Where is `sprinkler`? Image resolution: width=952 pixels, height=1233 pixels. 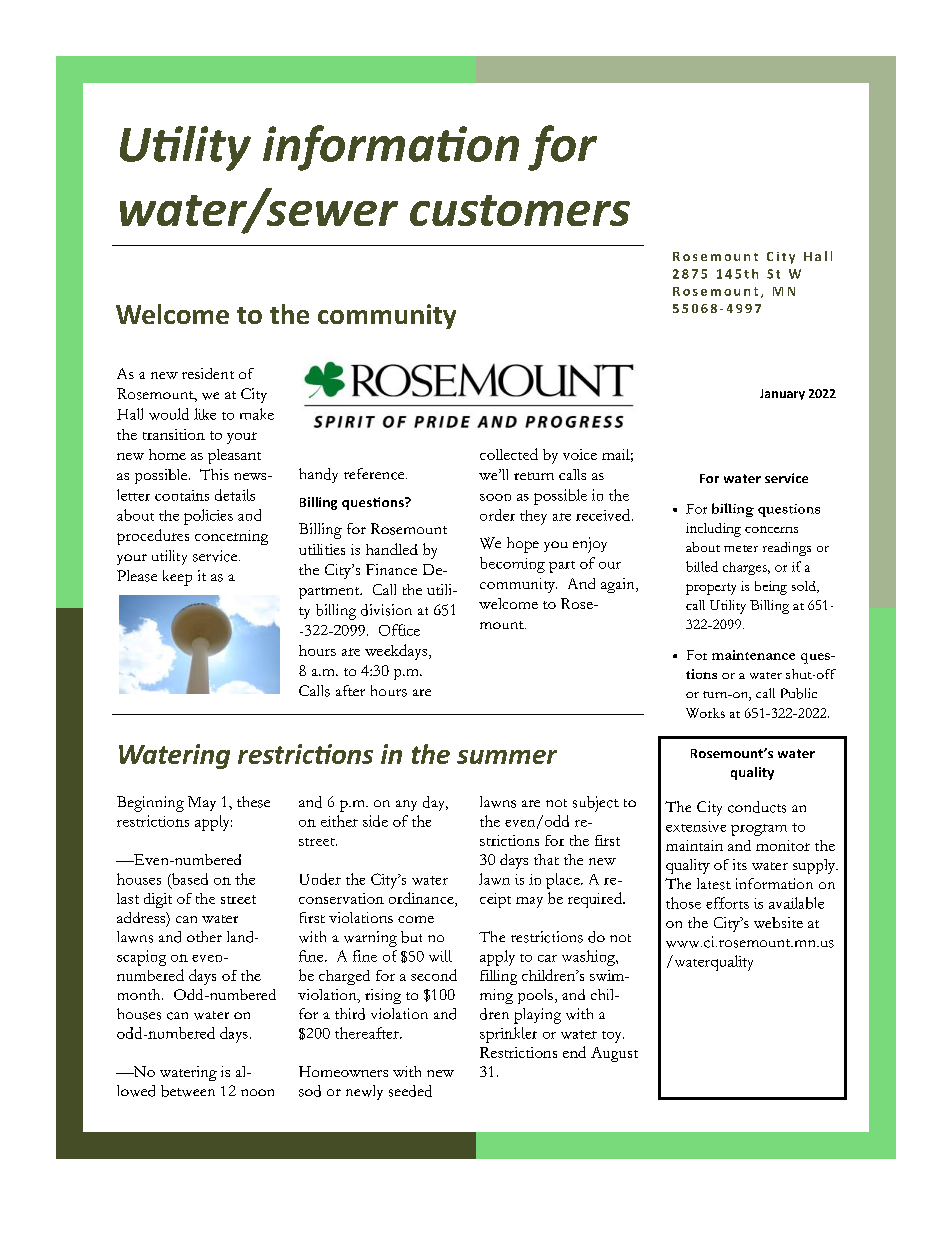
sprinkler is located at coordinates (508, 1035).
